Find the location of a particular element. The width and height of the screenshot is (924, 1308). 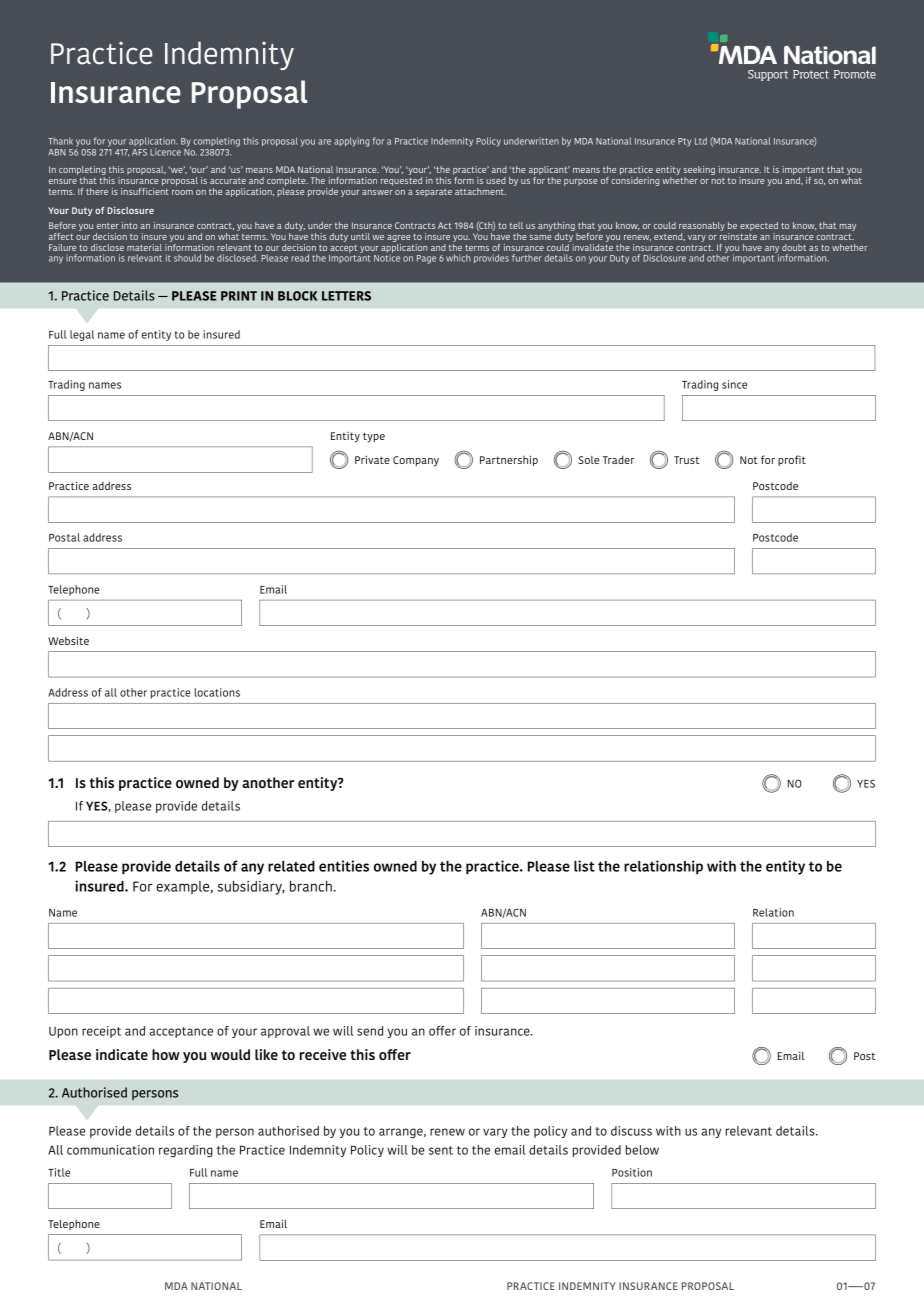

insufficient is located at coordinates (145, 190).
